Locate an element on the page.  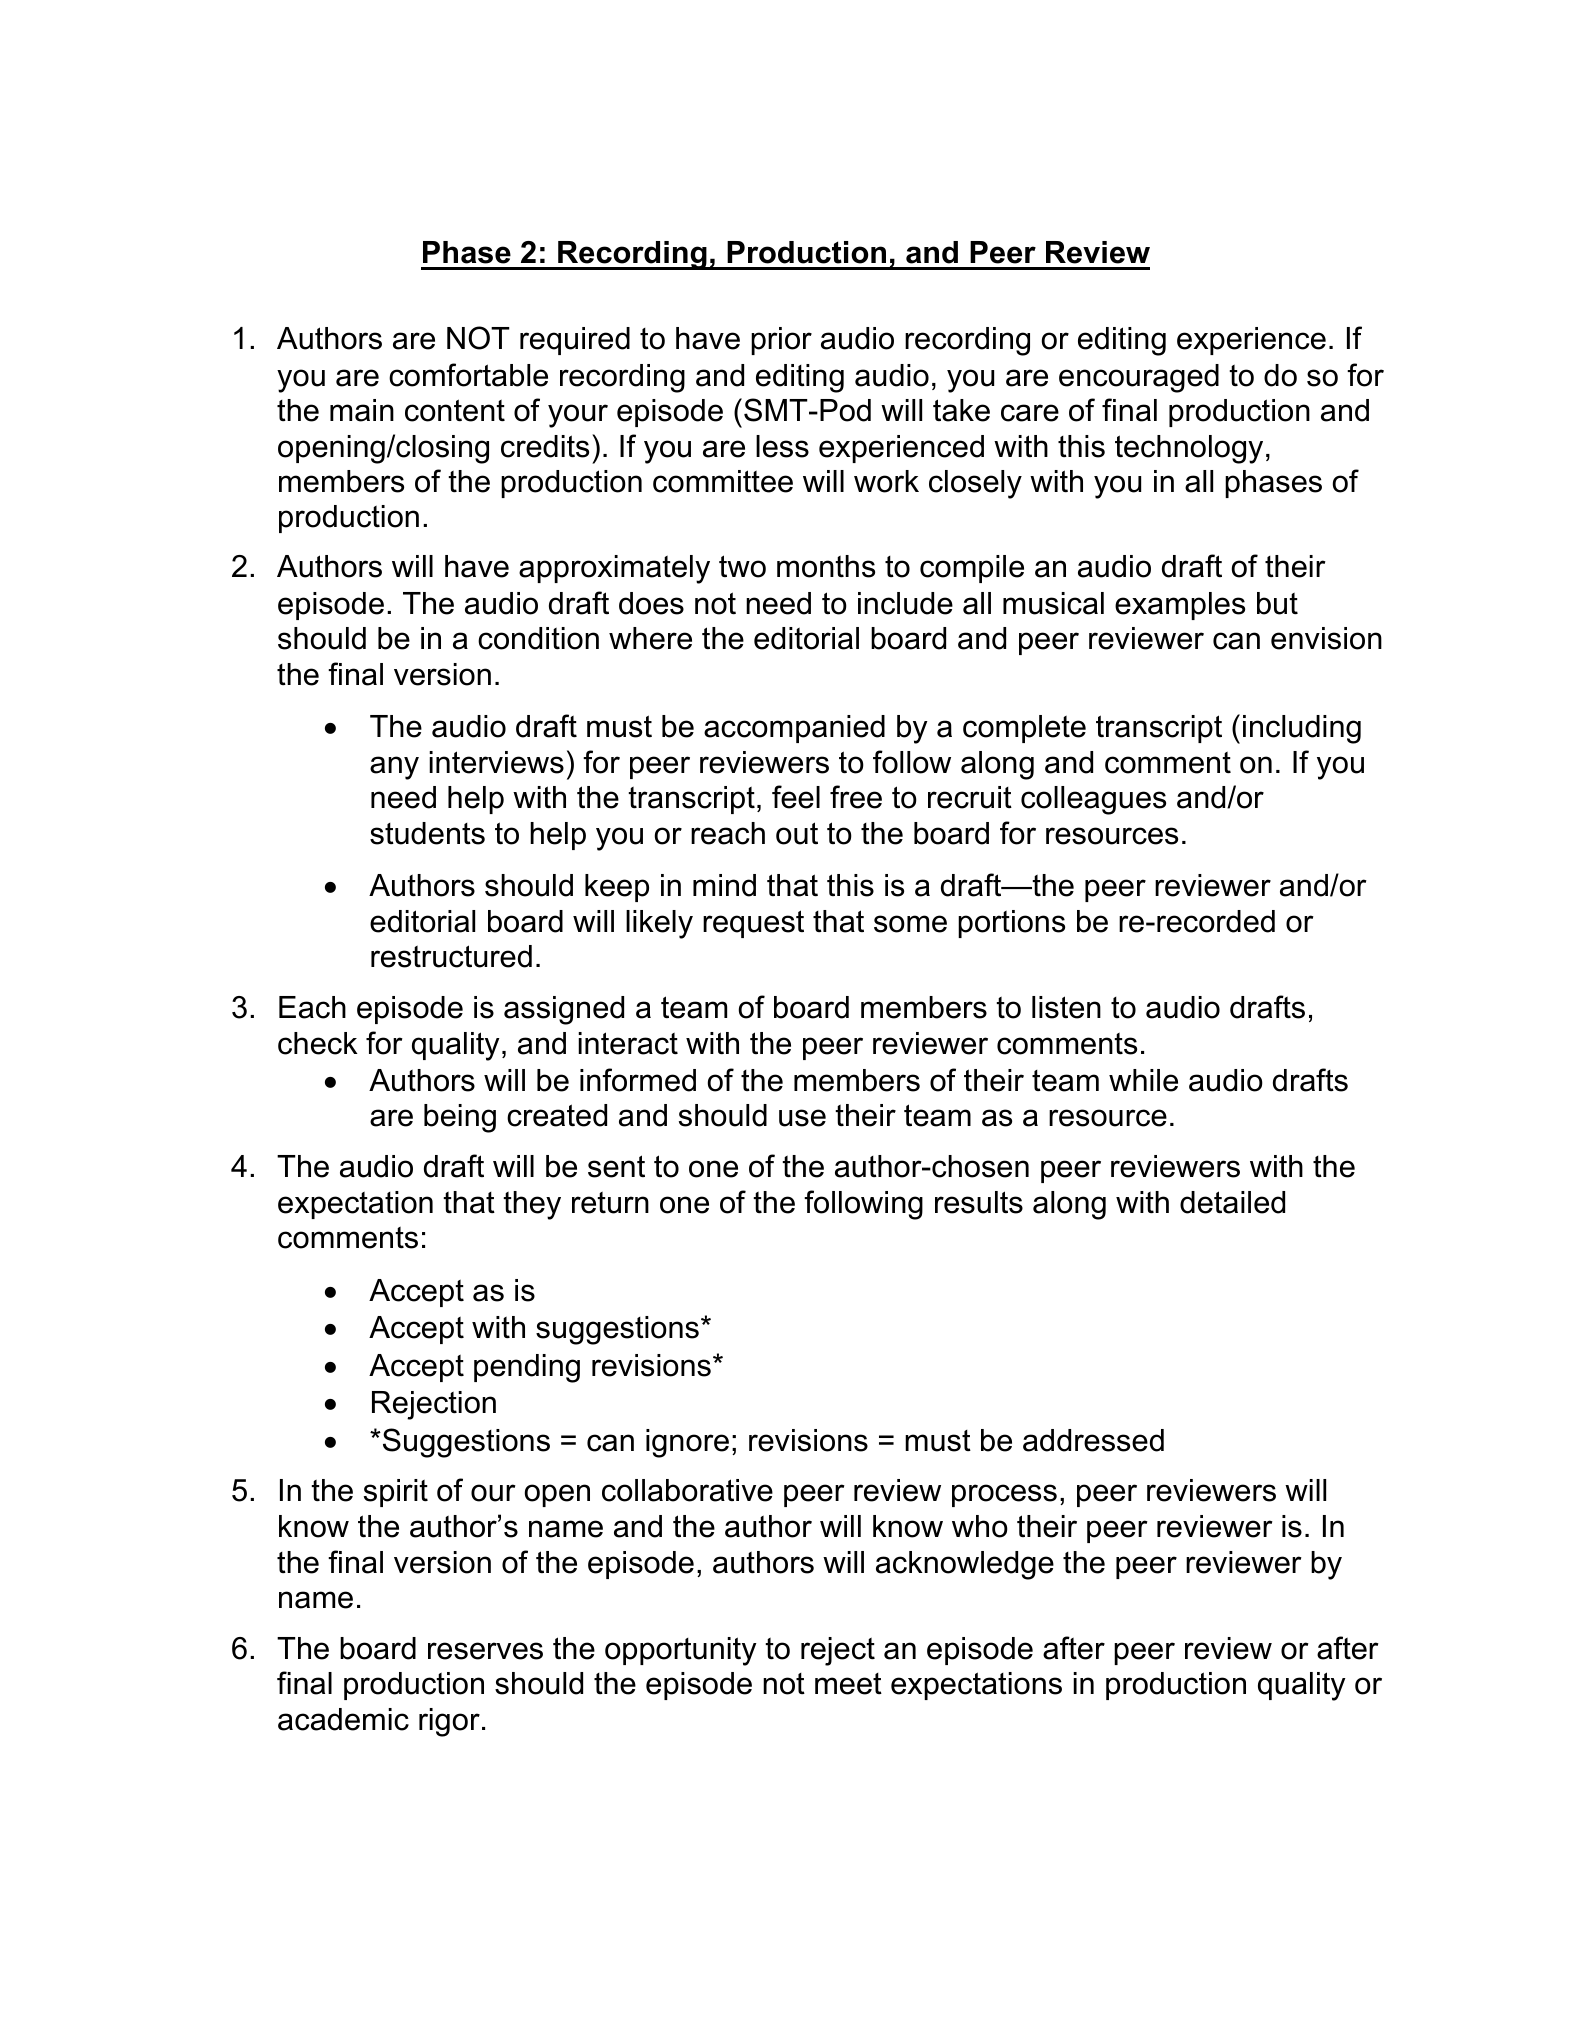
encouraged is located at coordinates (1139, 378).
